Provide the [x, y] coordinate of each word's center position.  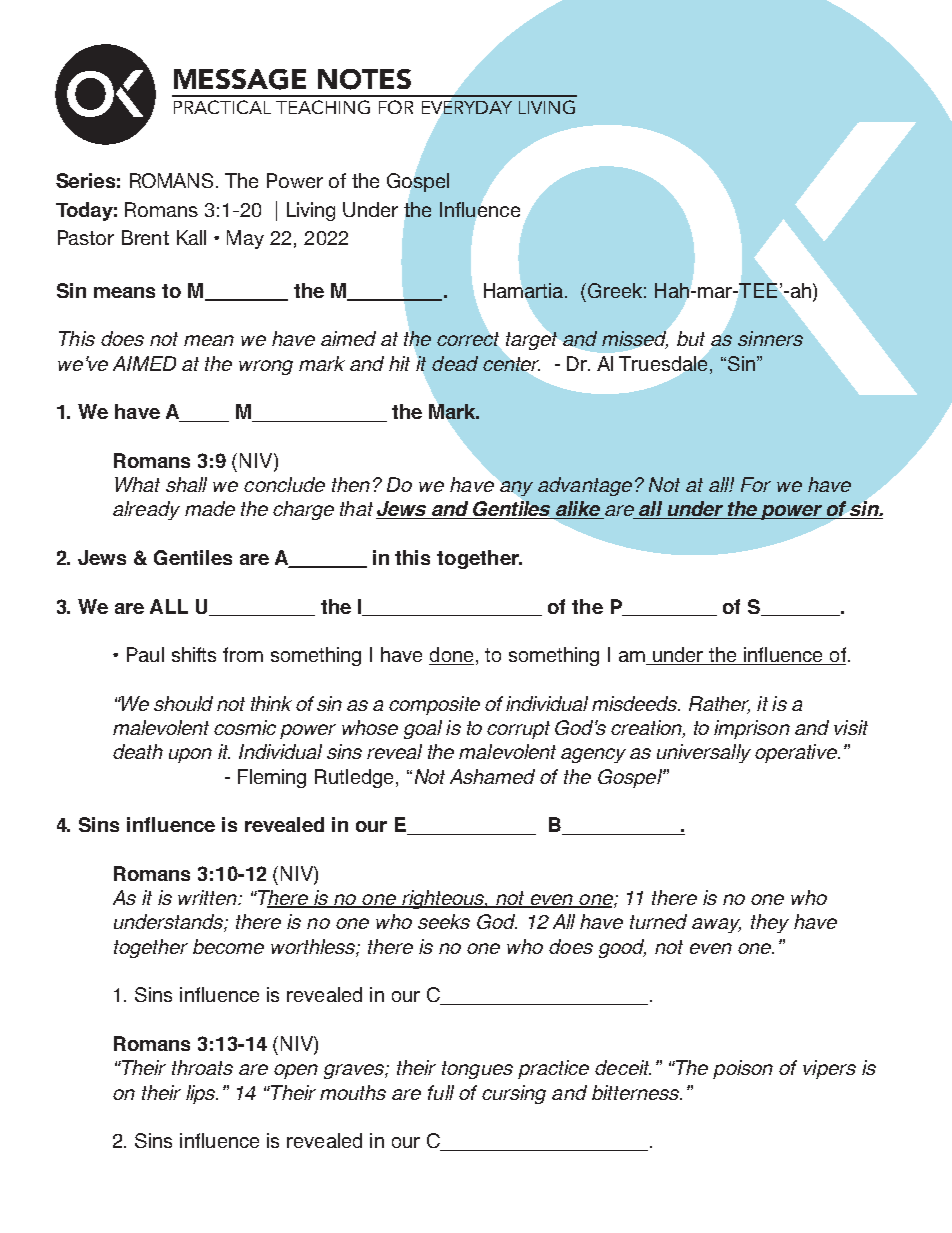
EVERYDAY [467, 107]
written [209, 897]
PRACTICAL [222, 107]
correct [468, 339]
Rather [719, 705]
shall [186, 484]
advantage [585, 486]
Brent [145, 237]
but [691, 338]
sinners [770, 338]
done [451, 656]
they [770, 923]
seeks [444, 921]
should [183, 703]
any [516, 488]
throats [202, 1067]
